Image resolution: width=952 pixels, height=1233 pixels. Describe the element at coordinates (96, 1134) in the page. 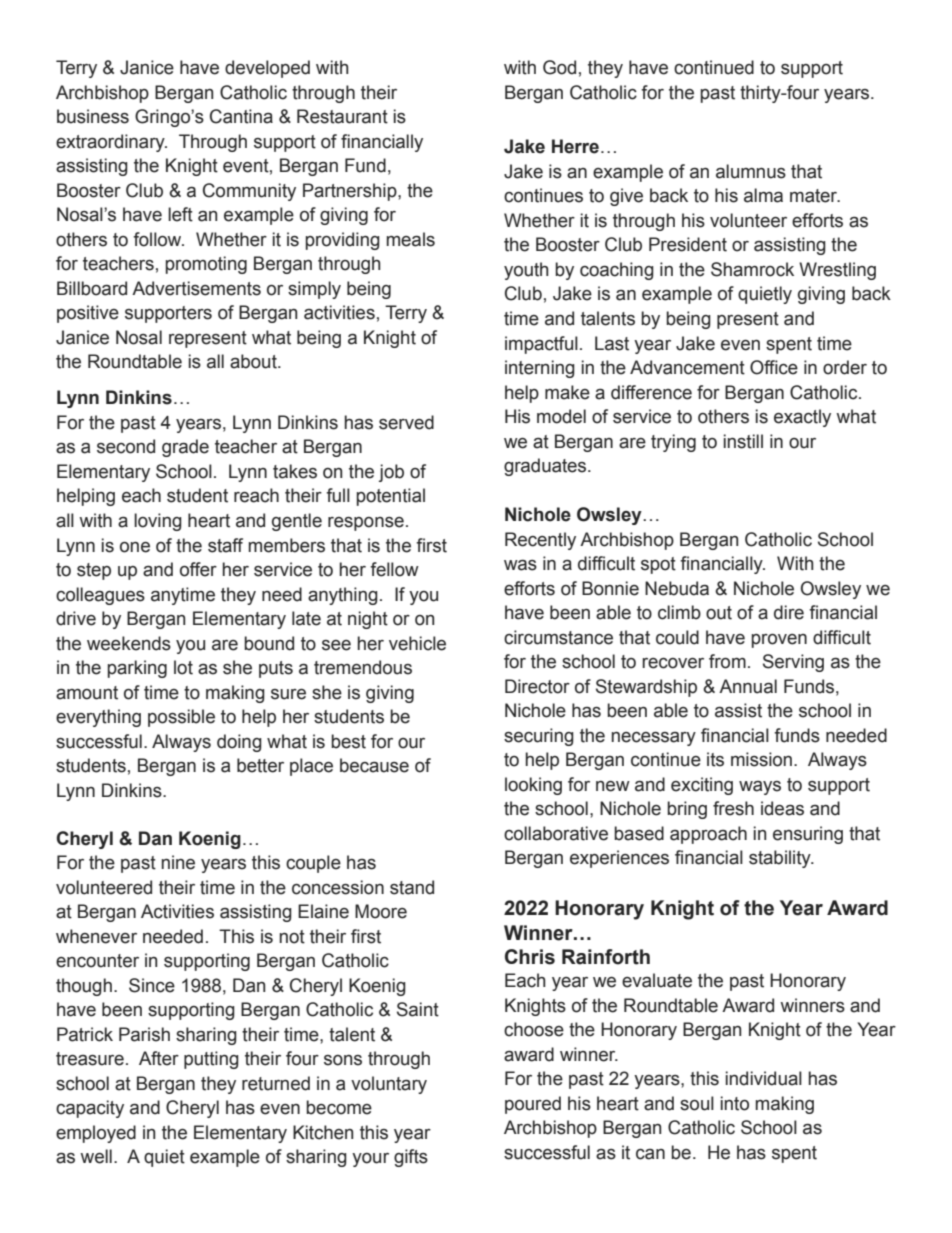

I see `employed` at that location.
